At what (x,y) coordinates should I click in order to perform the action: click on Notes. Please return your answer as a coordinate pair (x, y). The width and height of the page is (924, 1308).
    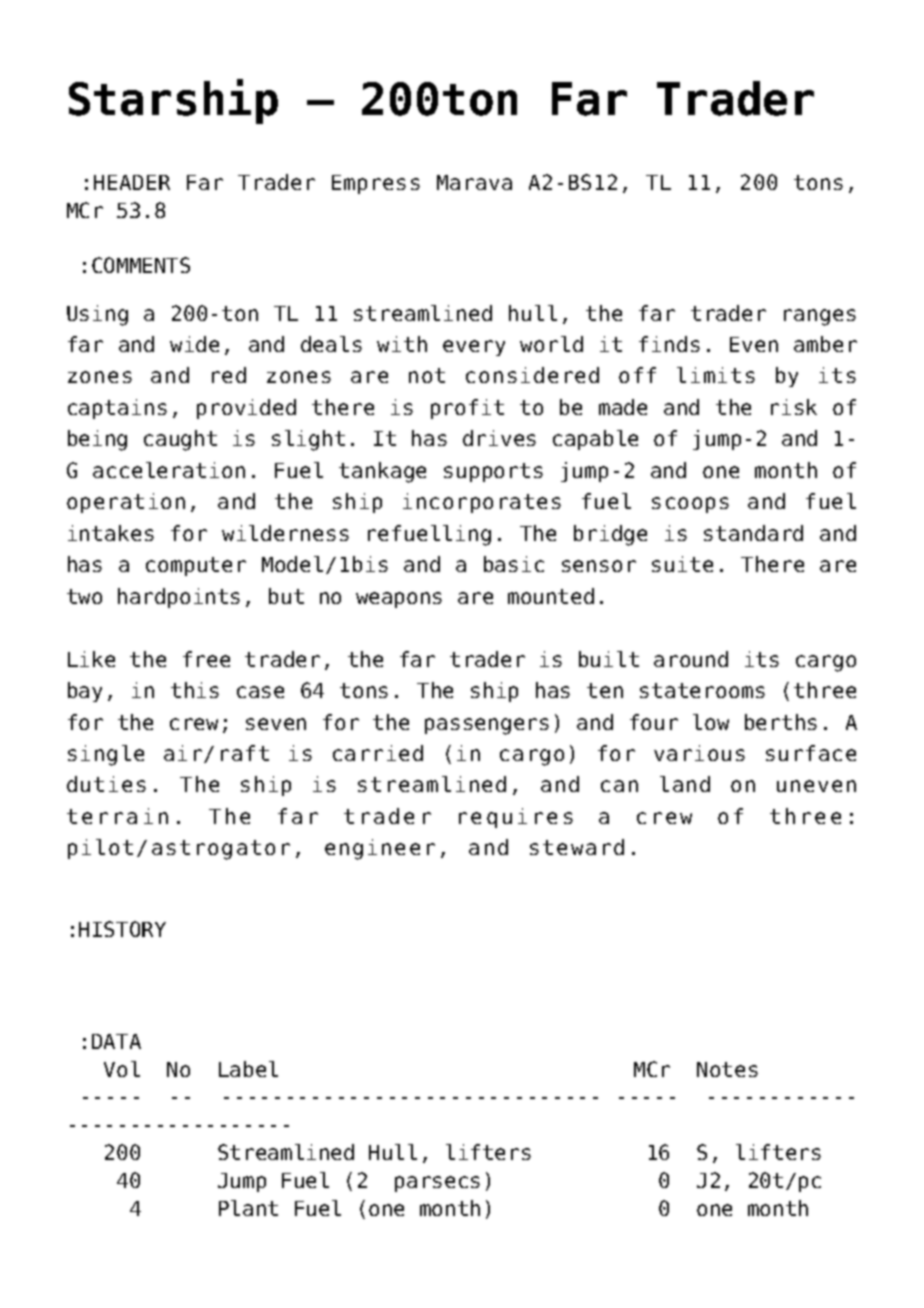
    Looking at the image, I should click on (727, 1069).
